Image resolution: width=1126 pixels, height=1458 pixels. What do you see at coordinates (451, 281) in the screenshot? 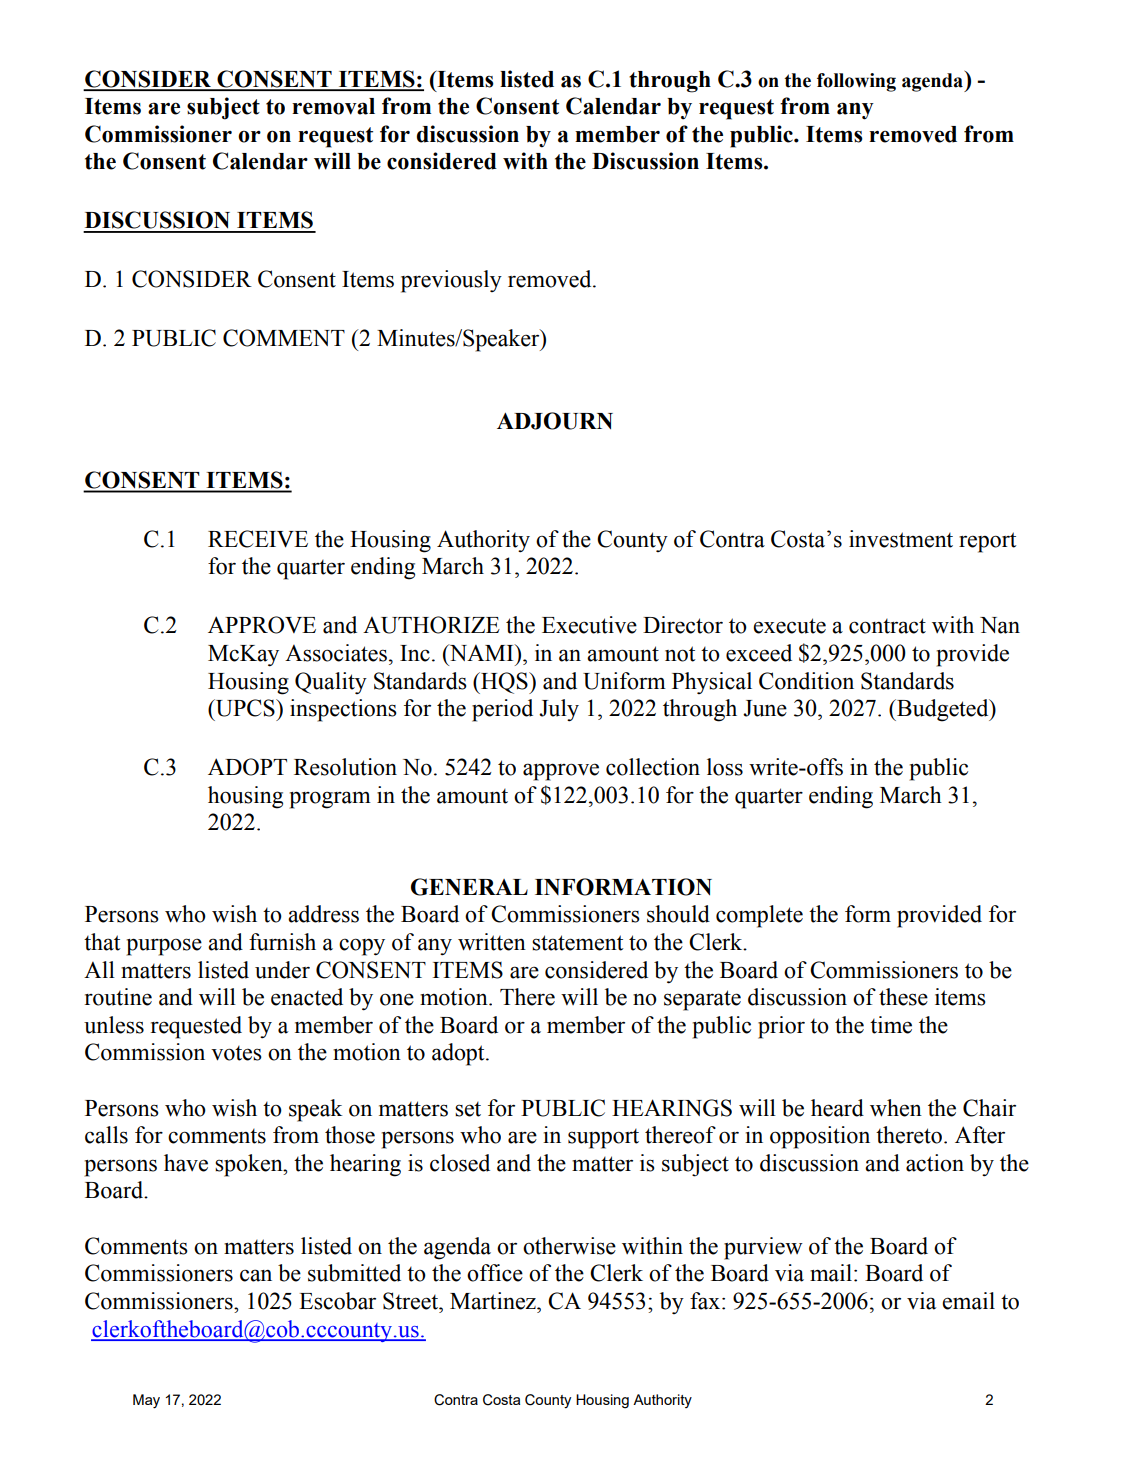
I see `previously` at bounding box center [451, 281].
